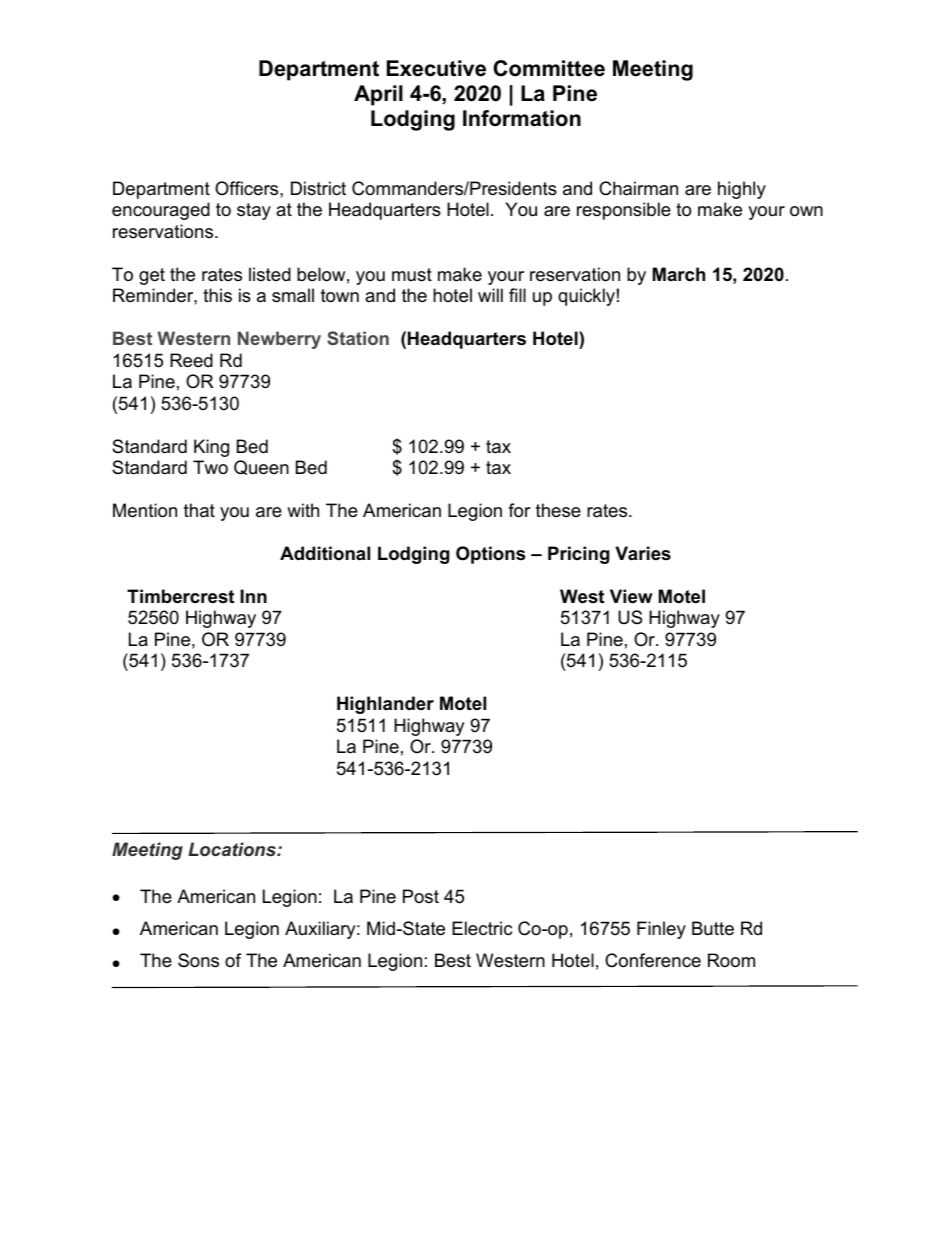 The image size is (952, 1233). I want to click on will, so click(490, 295).
